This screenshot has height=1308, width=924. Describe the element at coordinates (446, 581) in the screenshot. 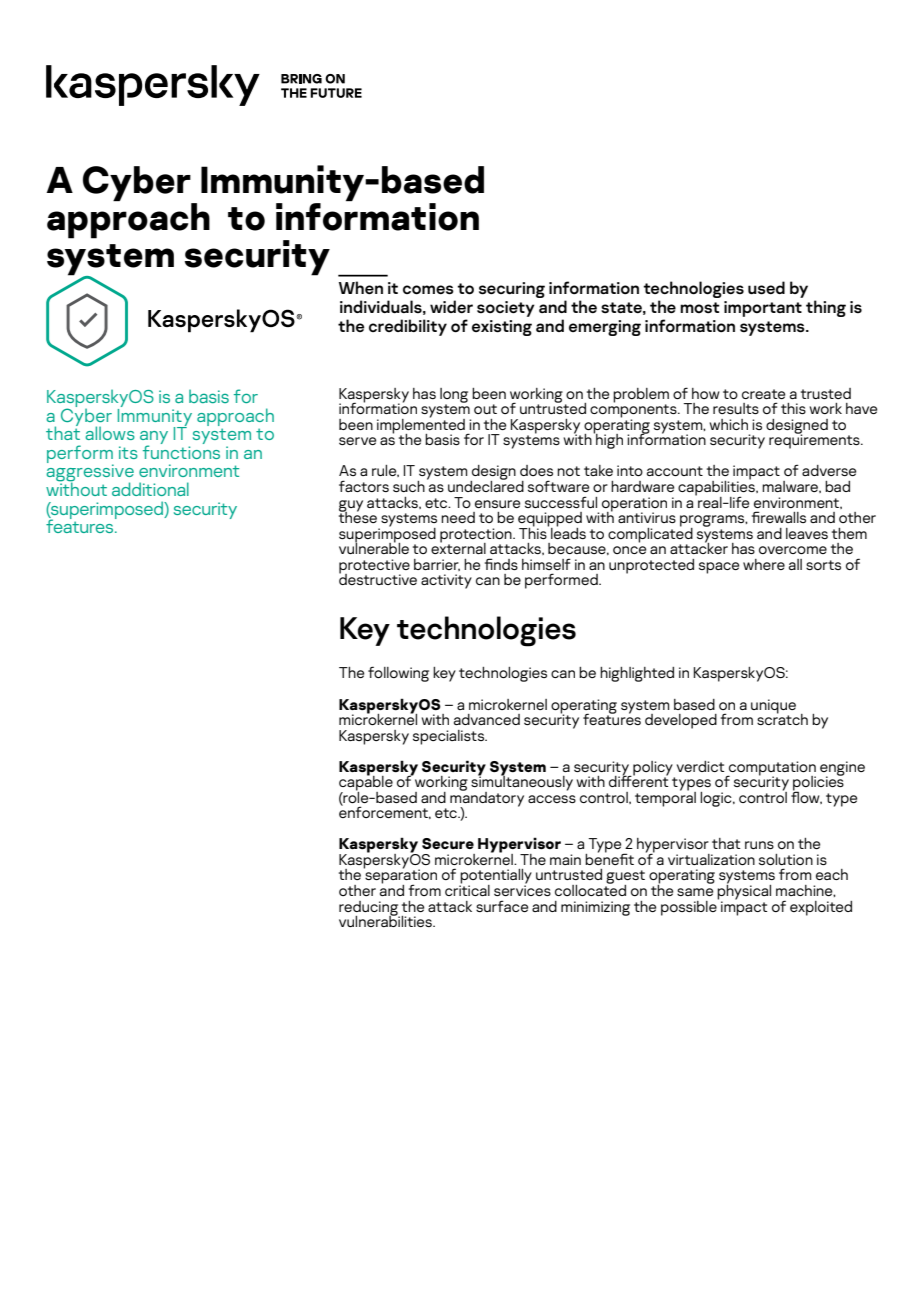

I see `activity` at that location.
